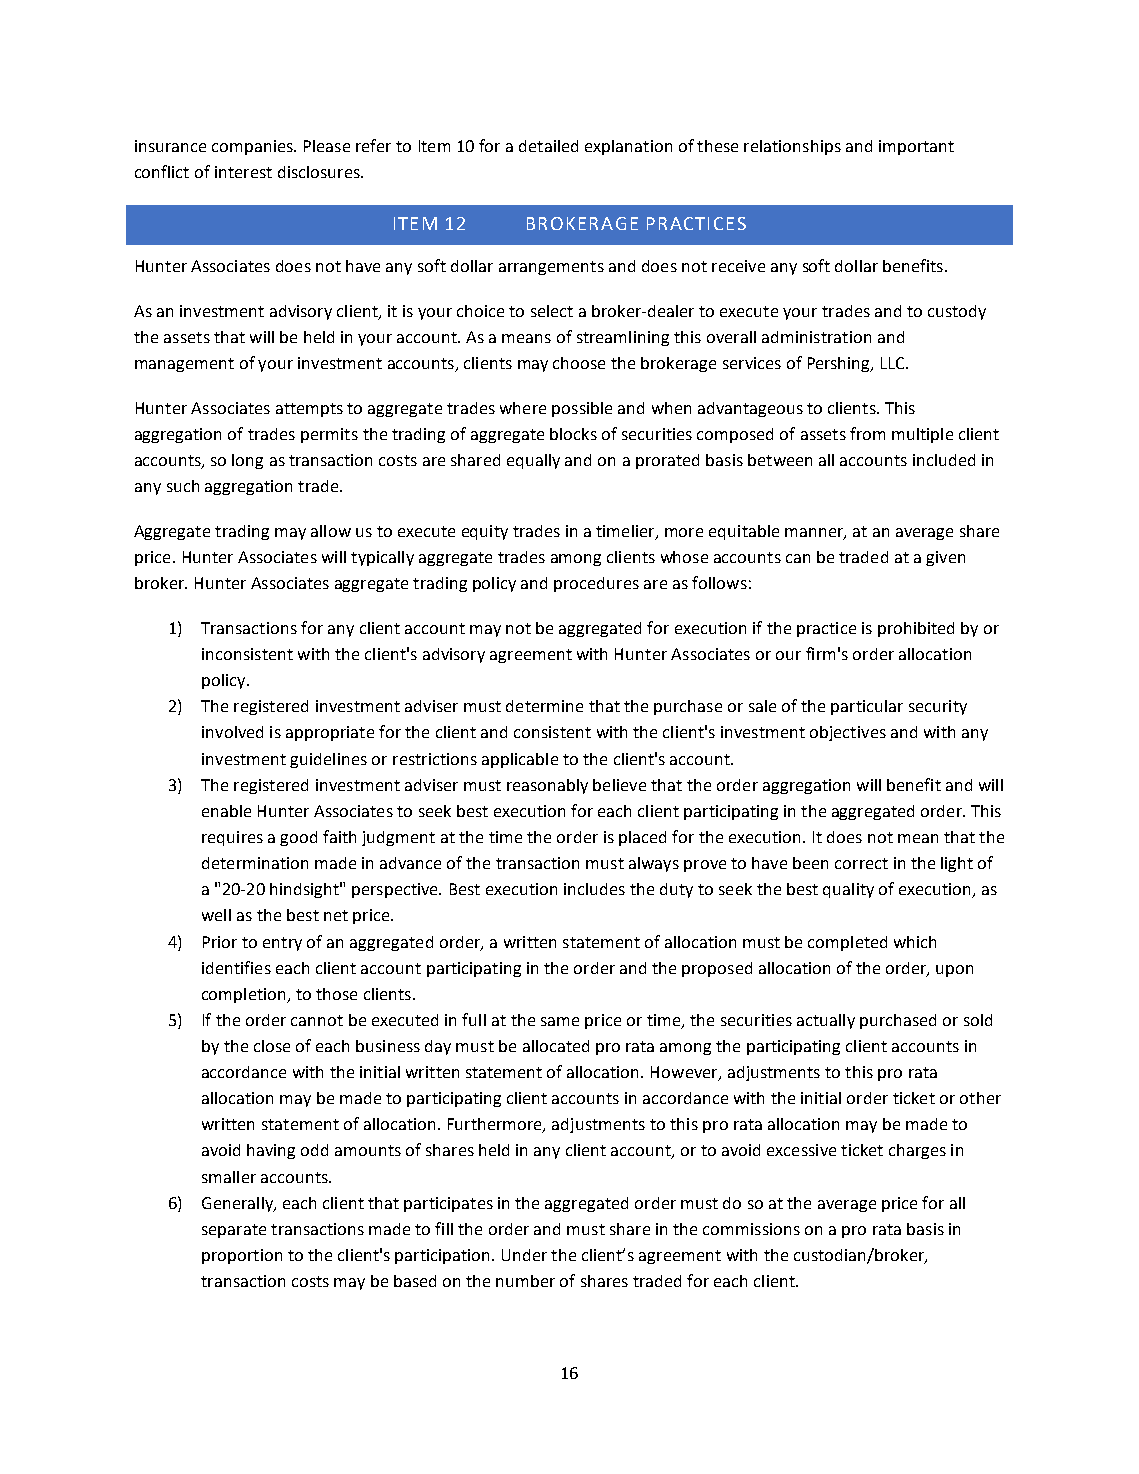  What do you see at coordinates (548, 146) in the document?
I see `detailed` at bounding box center [548, 146].
